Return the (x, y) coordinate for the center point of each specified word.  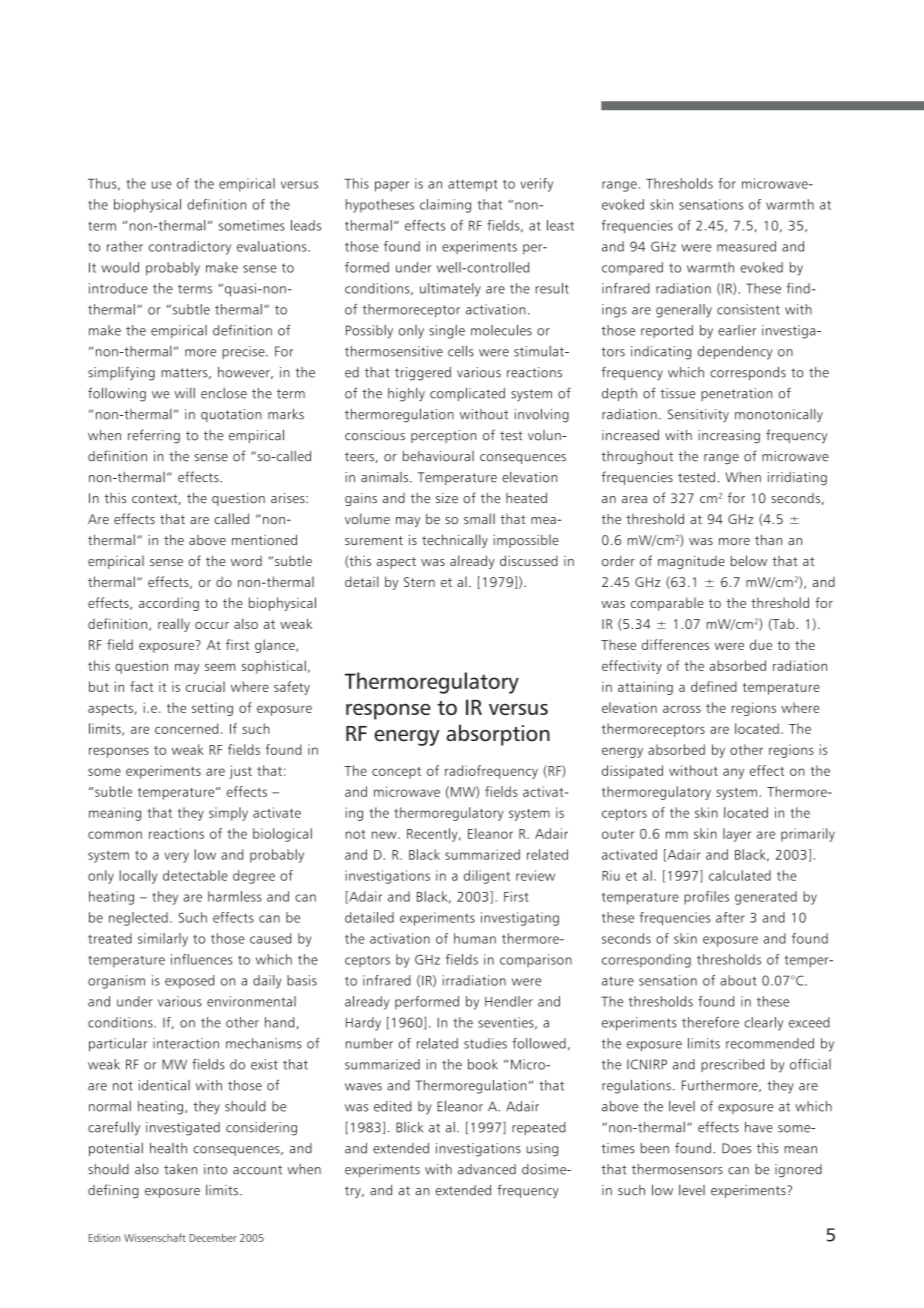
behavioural (438, 456)
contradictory (190, 248)
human (475, 938)
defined (714, 686)
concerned (186, 728)
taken (180, 1169)
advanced (487, 1169)
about (738, 980)
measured (746, 246)
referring (154, 436)
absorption (498, 735)
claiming (445, 206)
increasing (729, 437)
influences (202, 959)
